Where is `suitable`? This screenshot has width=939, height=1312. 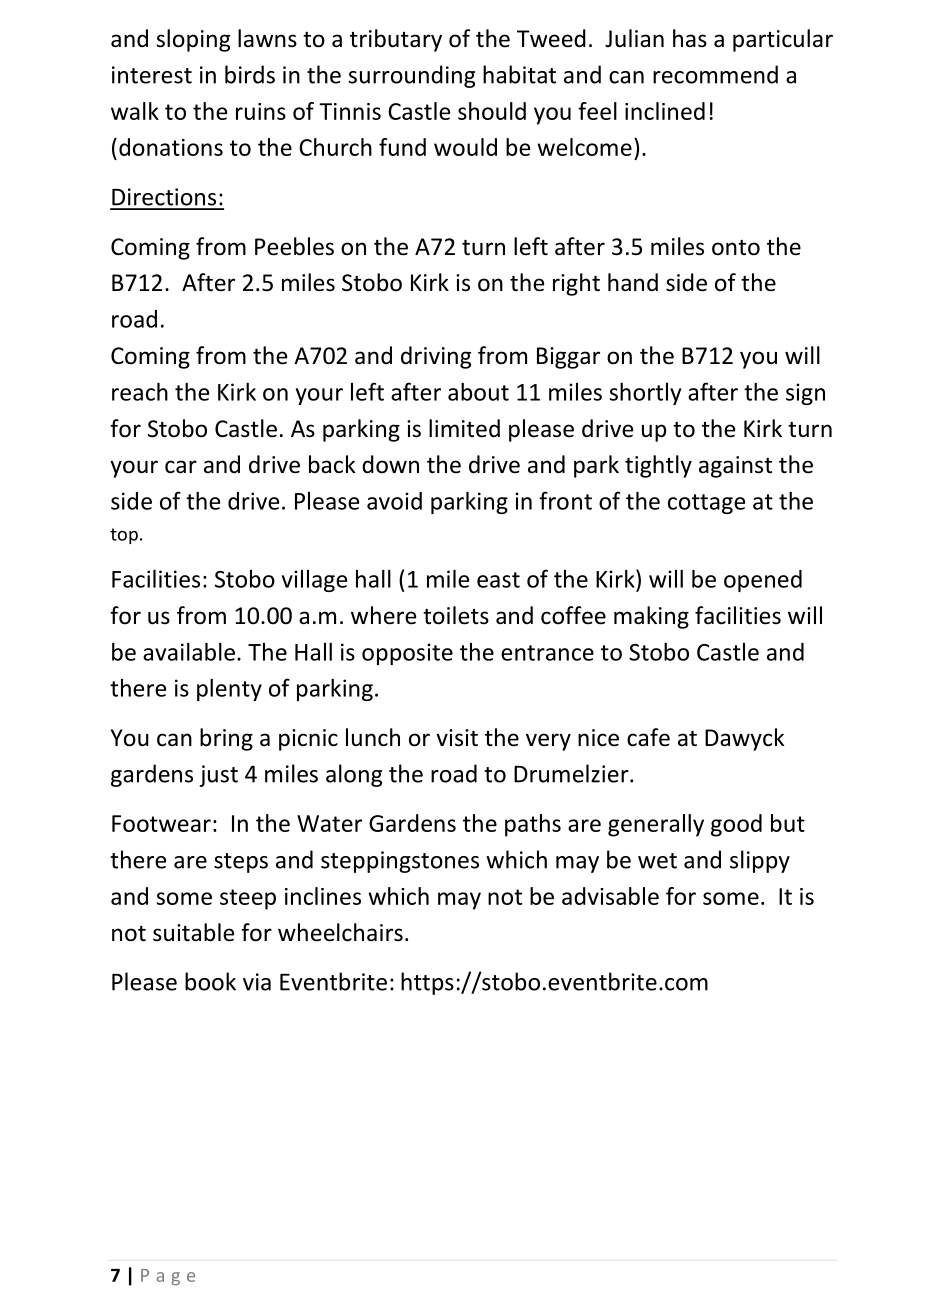
suitable is located at coordinates (193, 932).
